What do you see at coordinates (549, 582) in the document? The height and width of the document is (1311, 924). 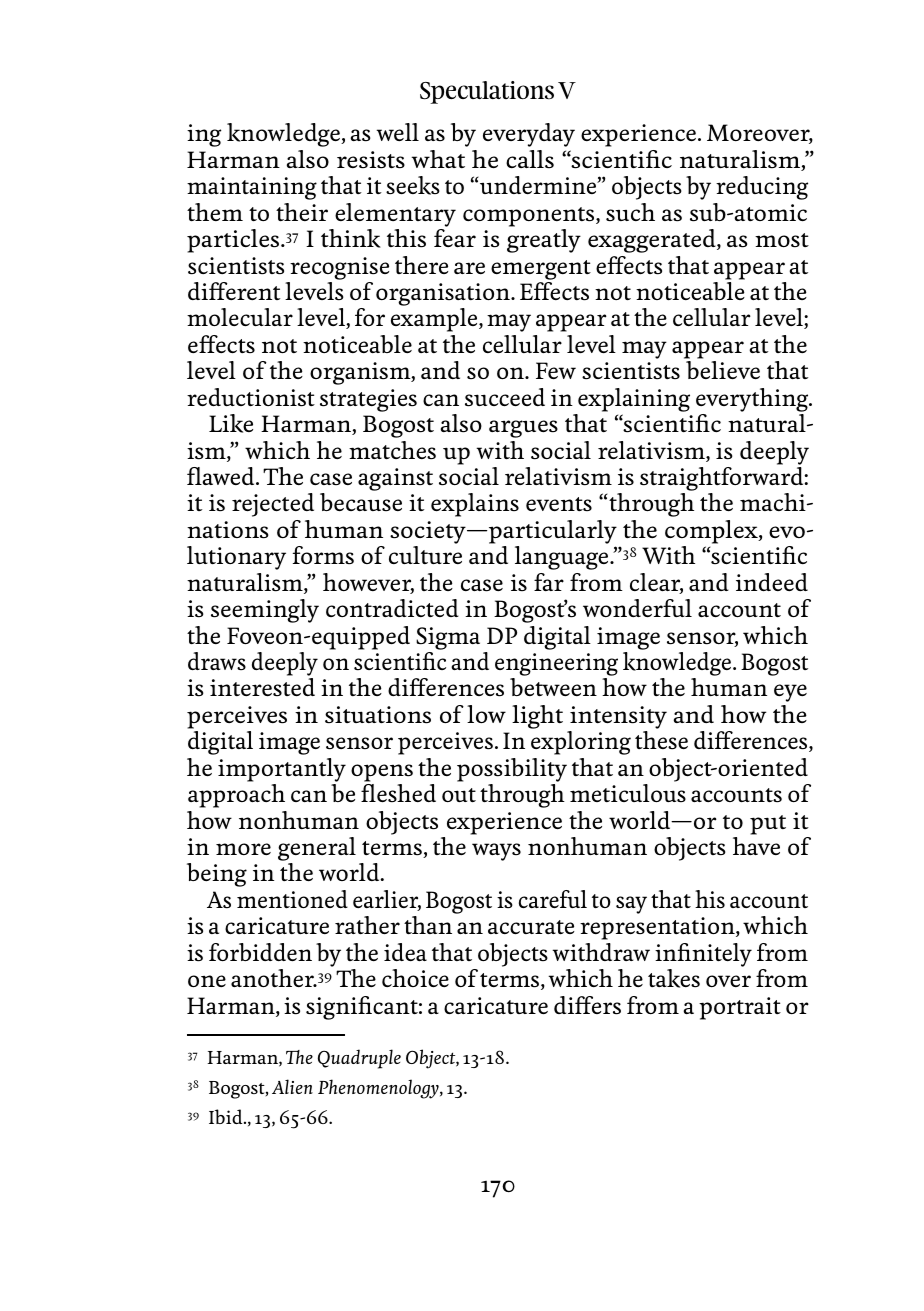 I see `far` at bounding box center [549, 582].
